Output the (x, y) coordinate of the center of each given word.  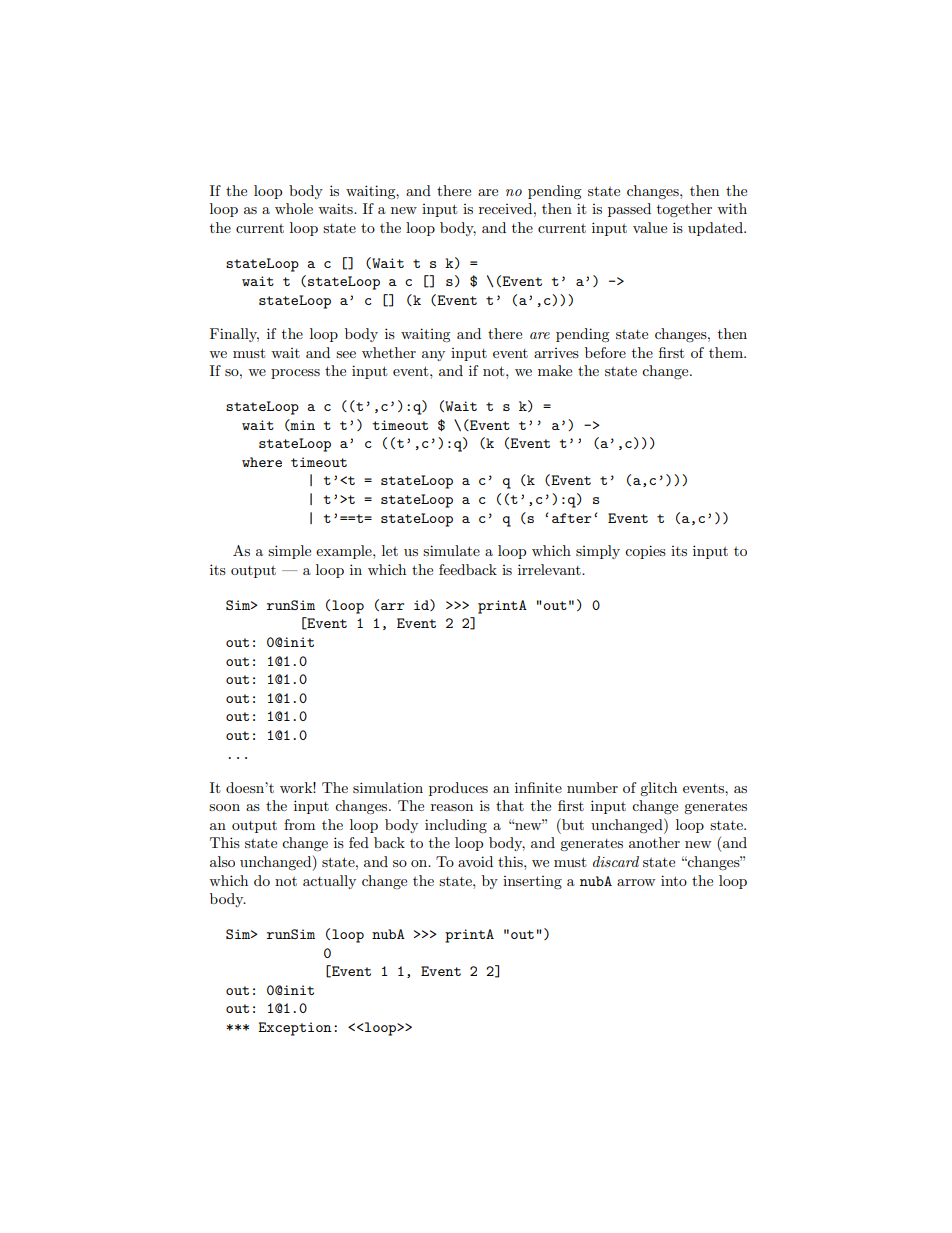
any (433, 356)
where (262, 462)
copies (645, 552)
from (299, 824)
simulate (451, 550)
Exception (295, 1029)
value (650, 227)
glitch (658, 789)
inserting (532, 882)
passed (629, 210)
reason (452, 807)
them (727, 352)
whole (294, 208)
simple (289, 552)
